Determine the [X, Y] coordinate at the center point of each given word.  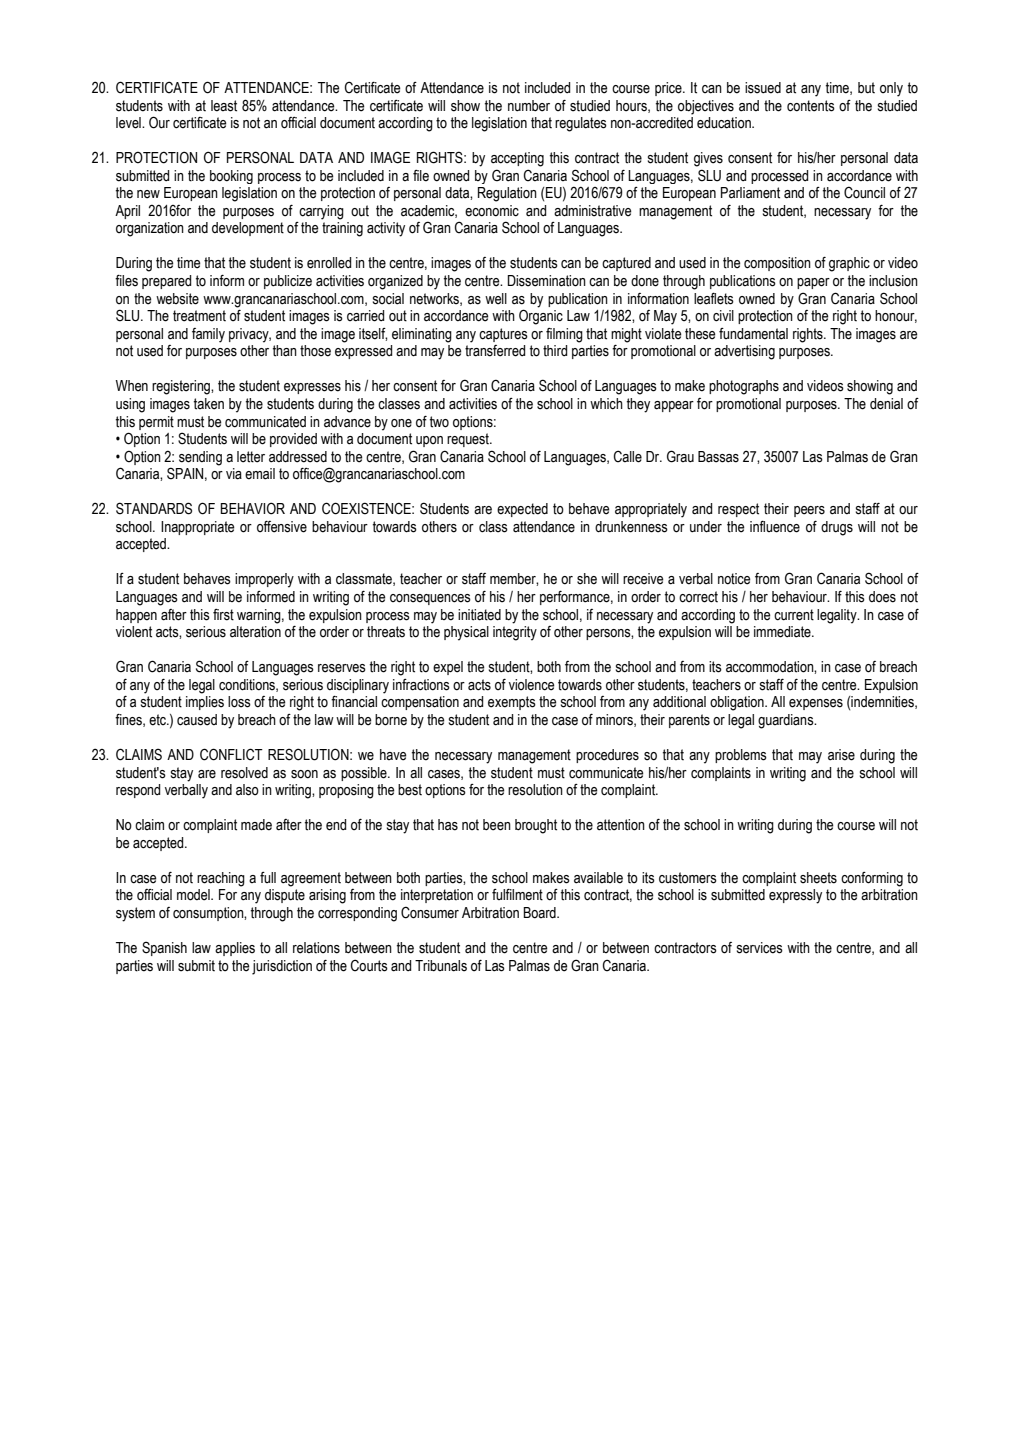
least [224, 106]
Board [540, 913]
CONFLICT [231, 754]
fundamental [753, 334]
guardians [787, 721]
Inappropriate [198, 528]
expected [522, 510]
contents [811, 106]
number [529, 106]
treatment [199, 316]
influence [775, 526]
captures [503, 335]
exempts [512, 703]
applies [235, 949]
